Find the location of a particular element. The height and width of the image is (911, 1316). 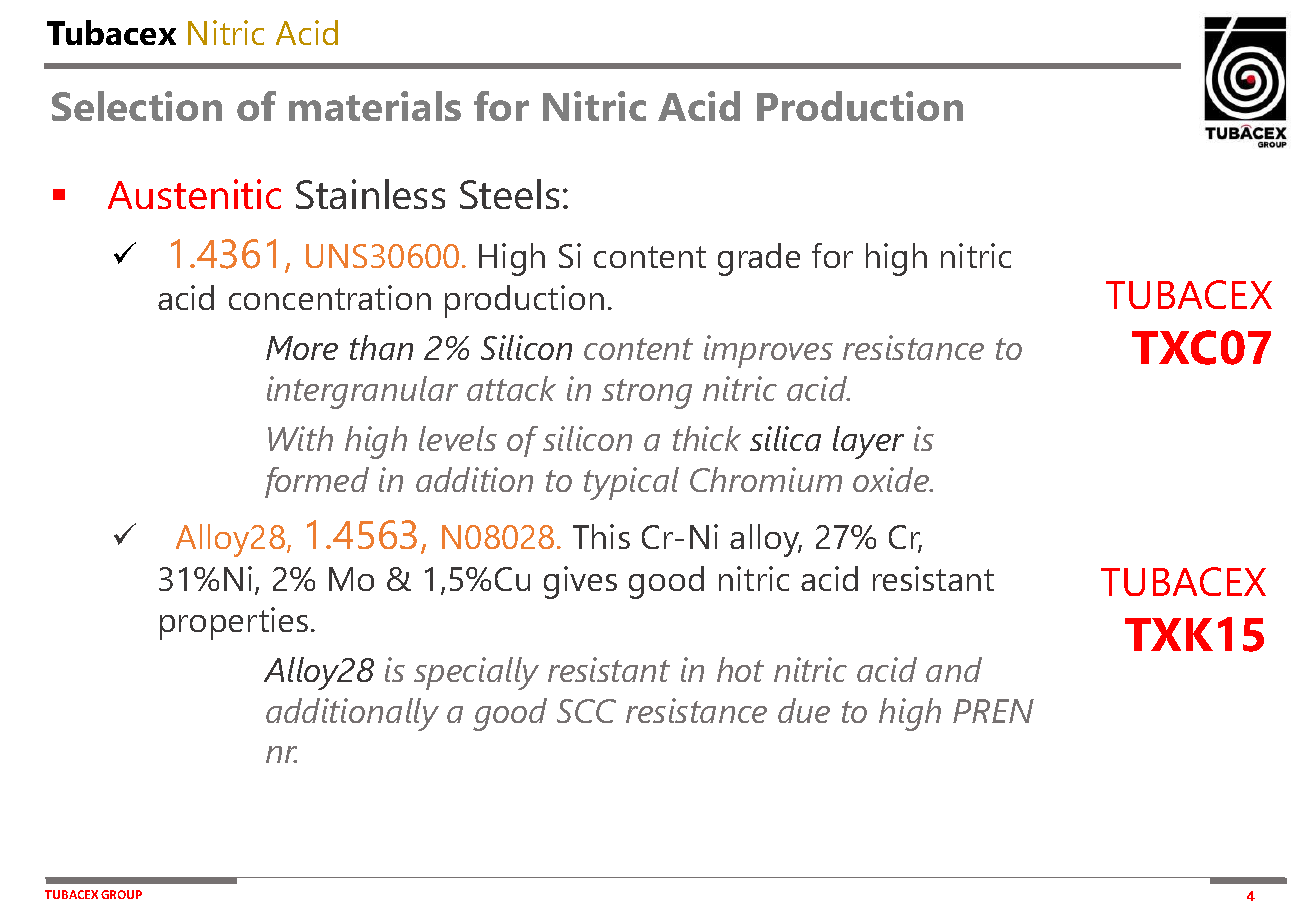

specially is located at coordinates (476, 673).
